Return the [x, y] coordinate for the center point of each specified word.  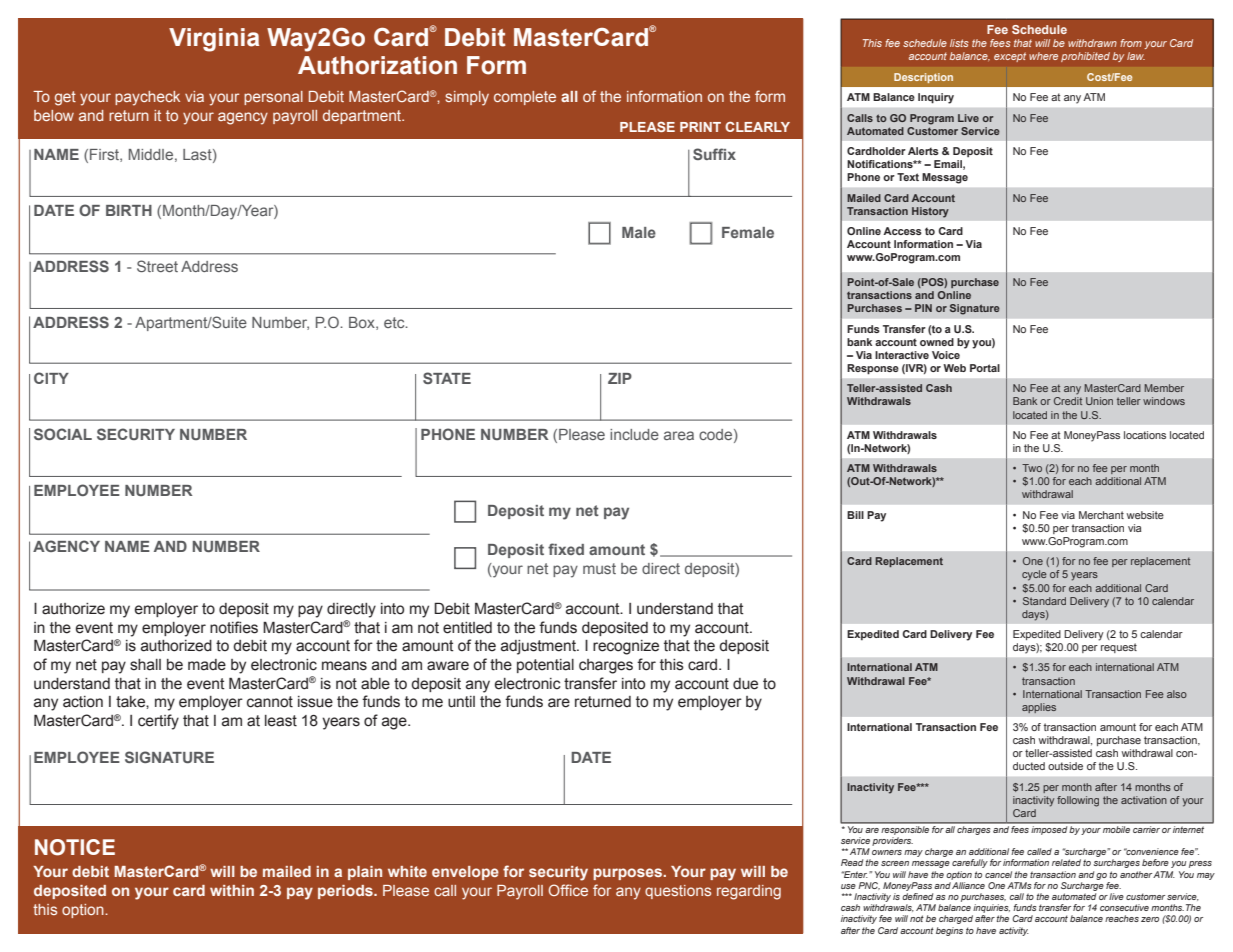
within [232, 890]
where [1043, 56]
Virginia [214, 40]
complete [525, 98]
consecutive [1124, 907]
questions [678, 892]
